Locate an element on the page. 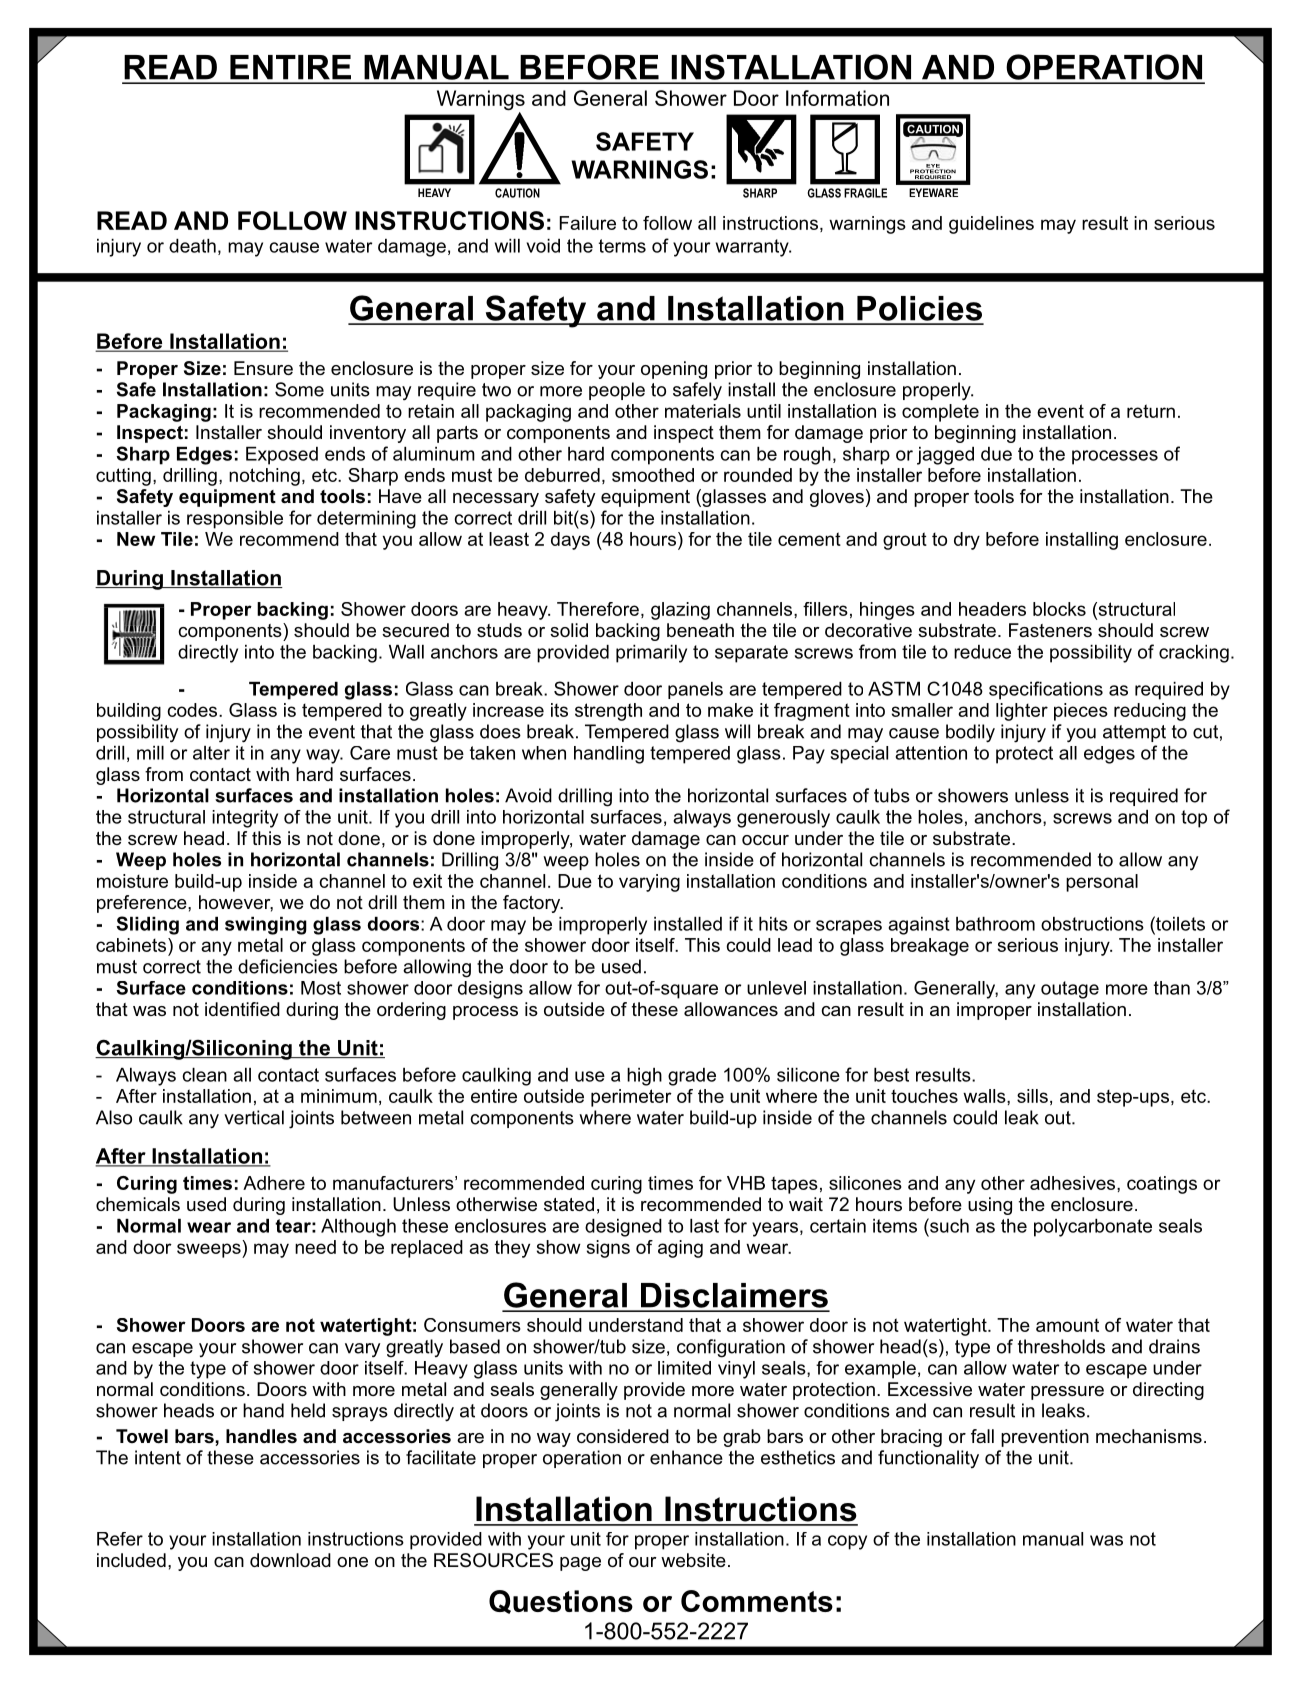  responsible is located at coordinates (235, 520).
